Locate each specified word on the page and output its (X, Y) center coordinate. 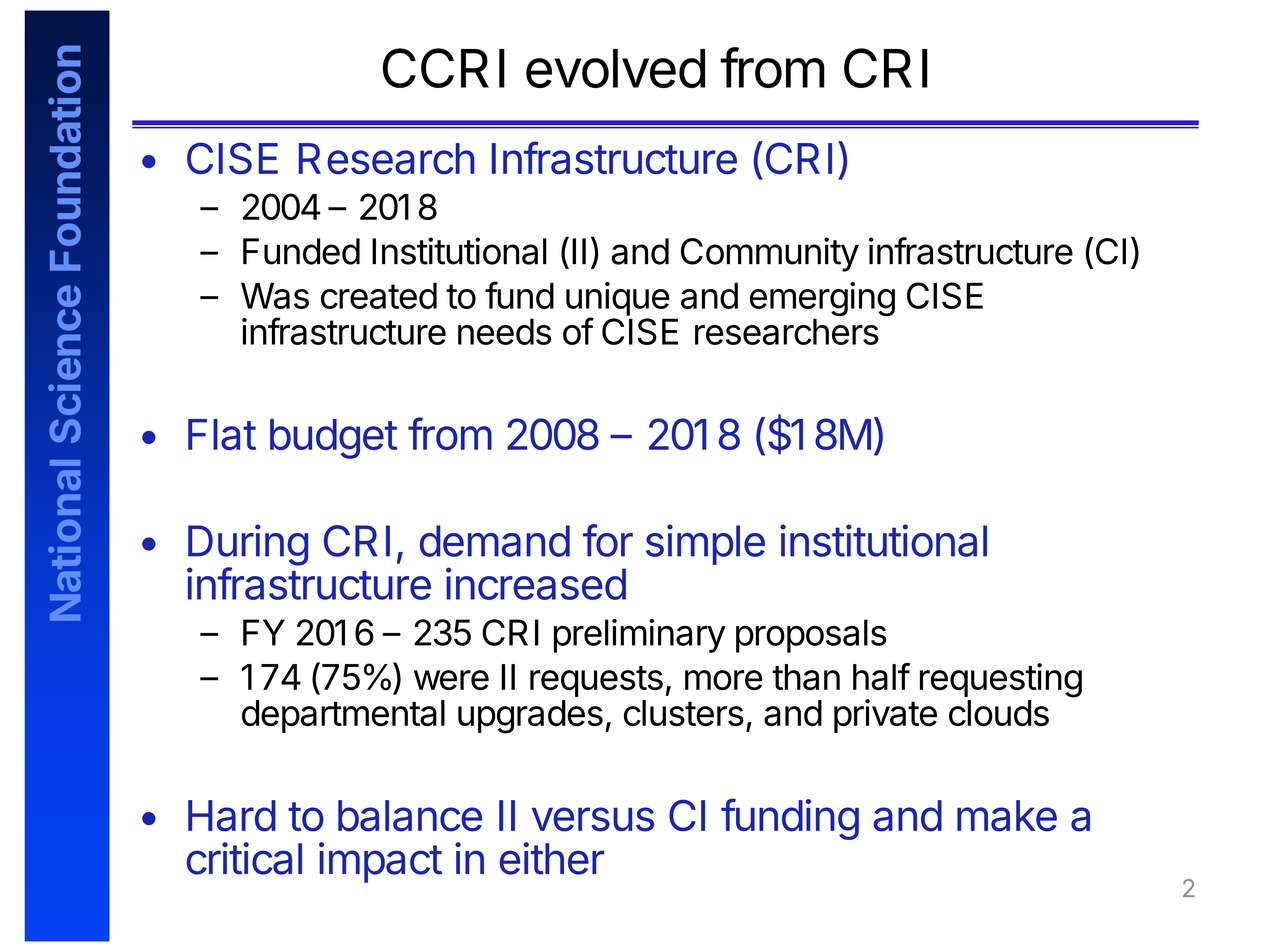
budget (333, 439)
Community (770, 254)
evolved (615, 68)
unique (617, 300)
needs (504, 331)
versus (593, 819)
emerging (822, 300)
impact (380, 862)
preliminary (640, 636)
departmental (343, 716)
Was (275, 296)
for (608, 540)
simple (705, 544)
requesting (1001, 680)
